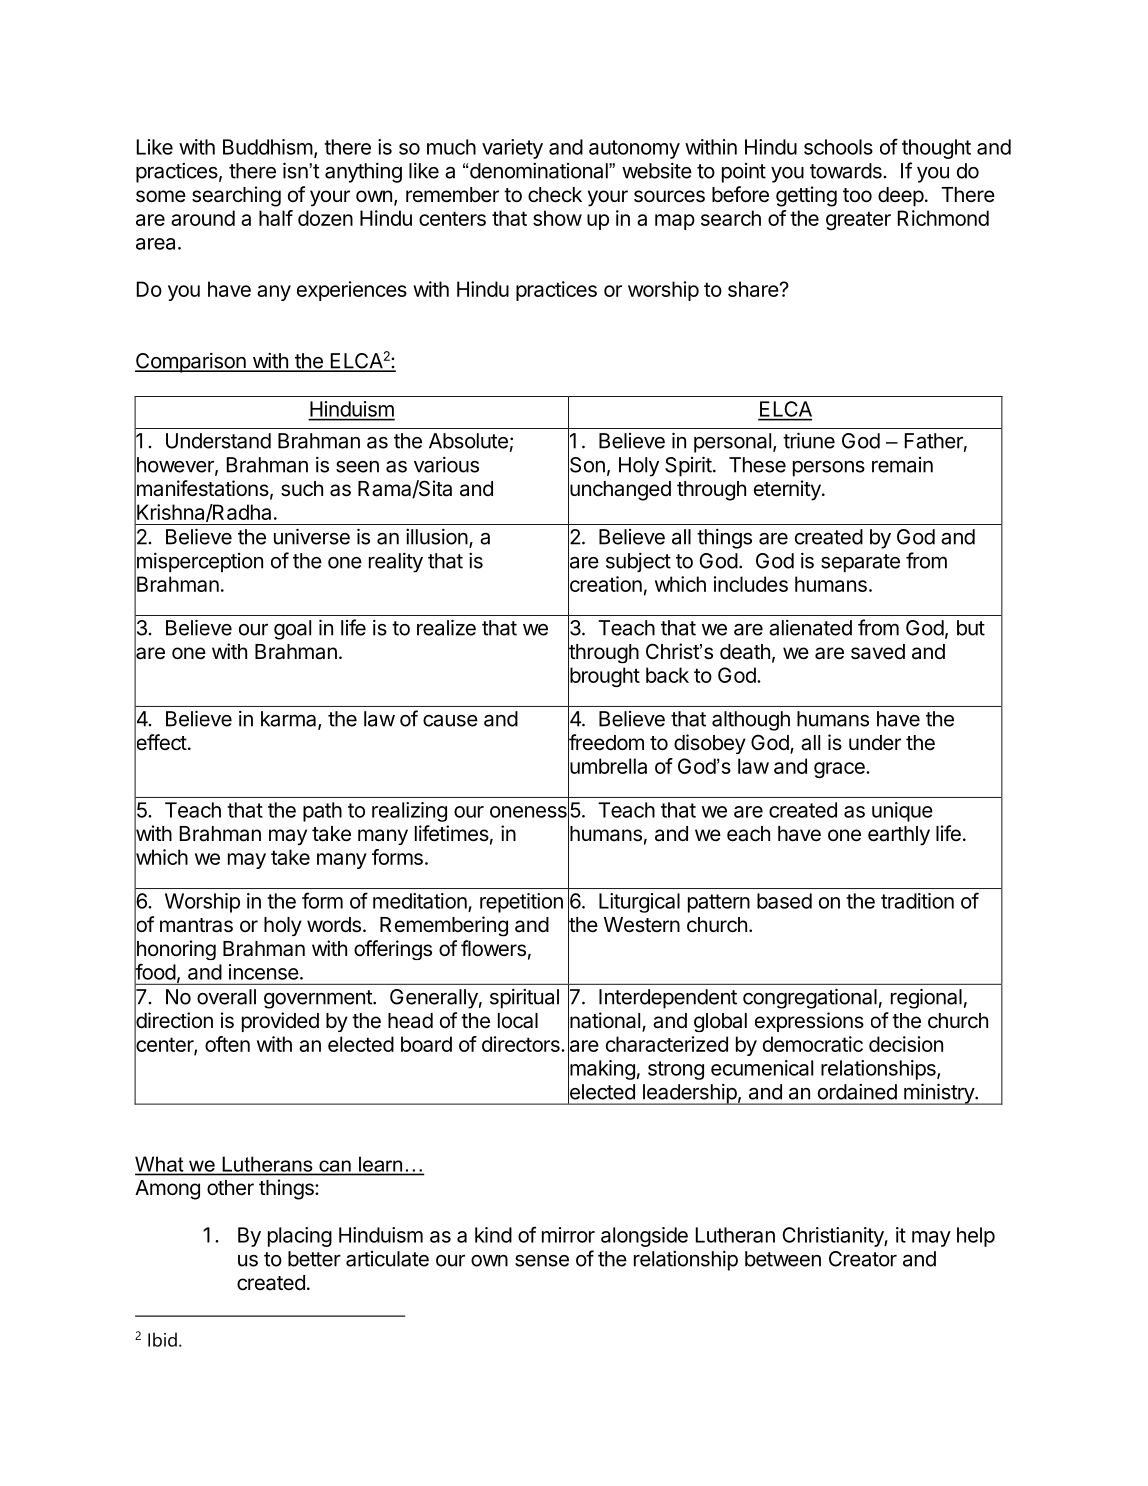 The width and height of the image is (1148, 1486). I want to click on better, so click(314, 1259).
